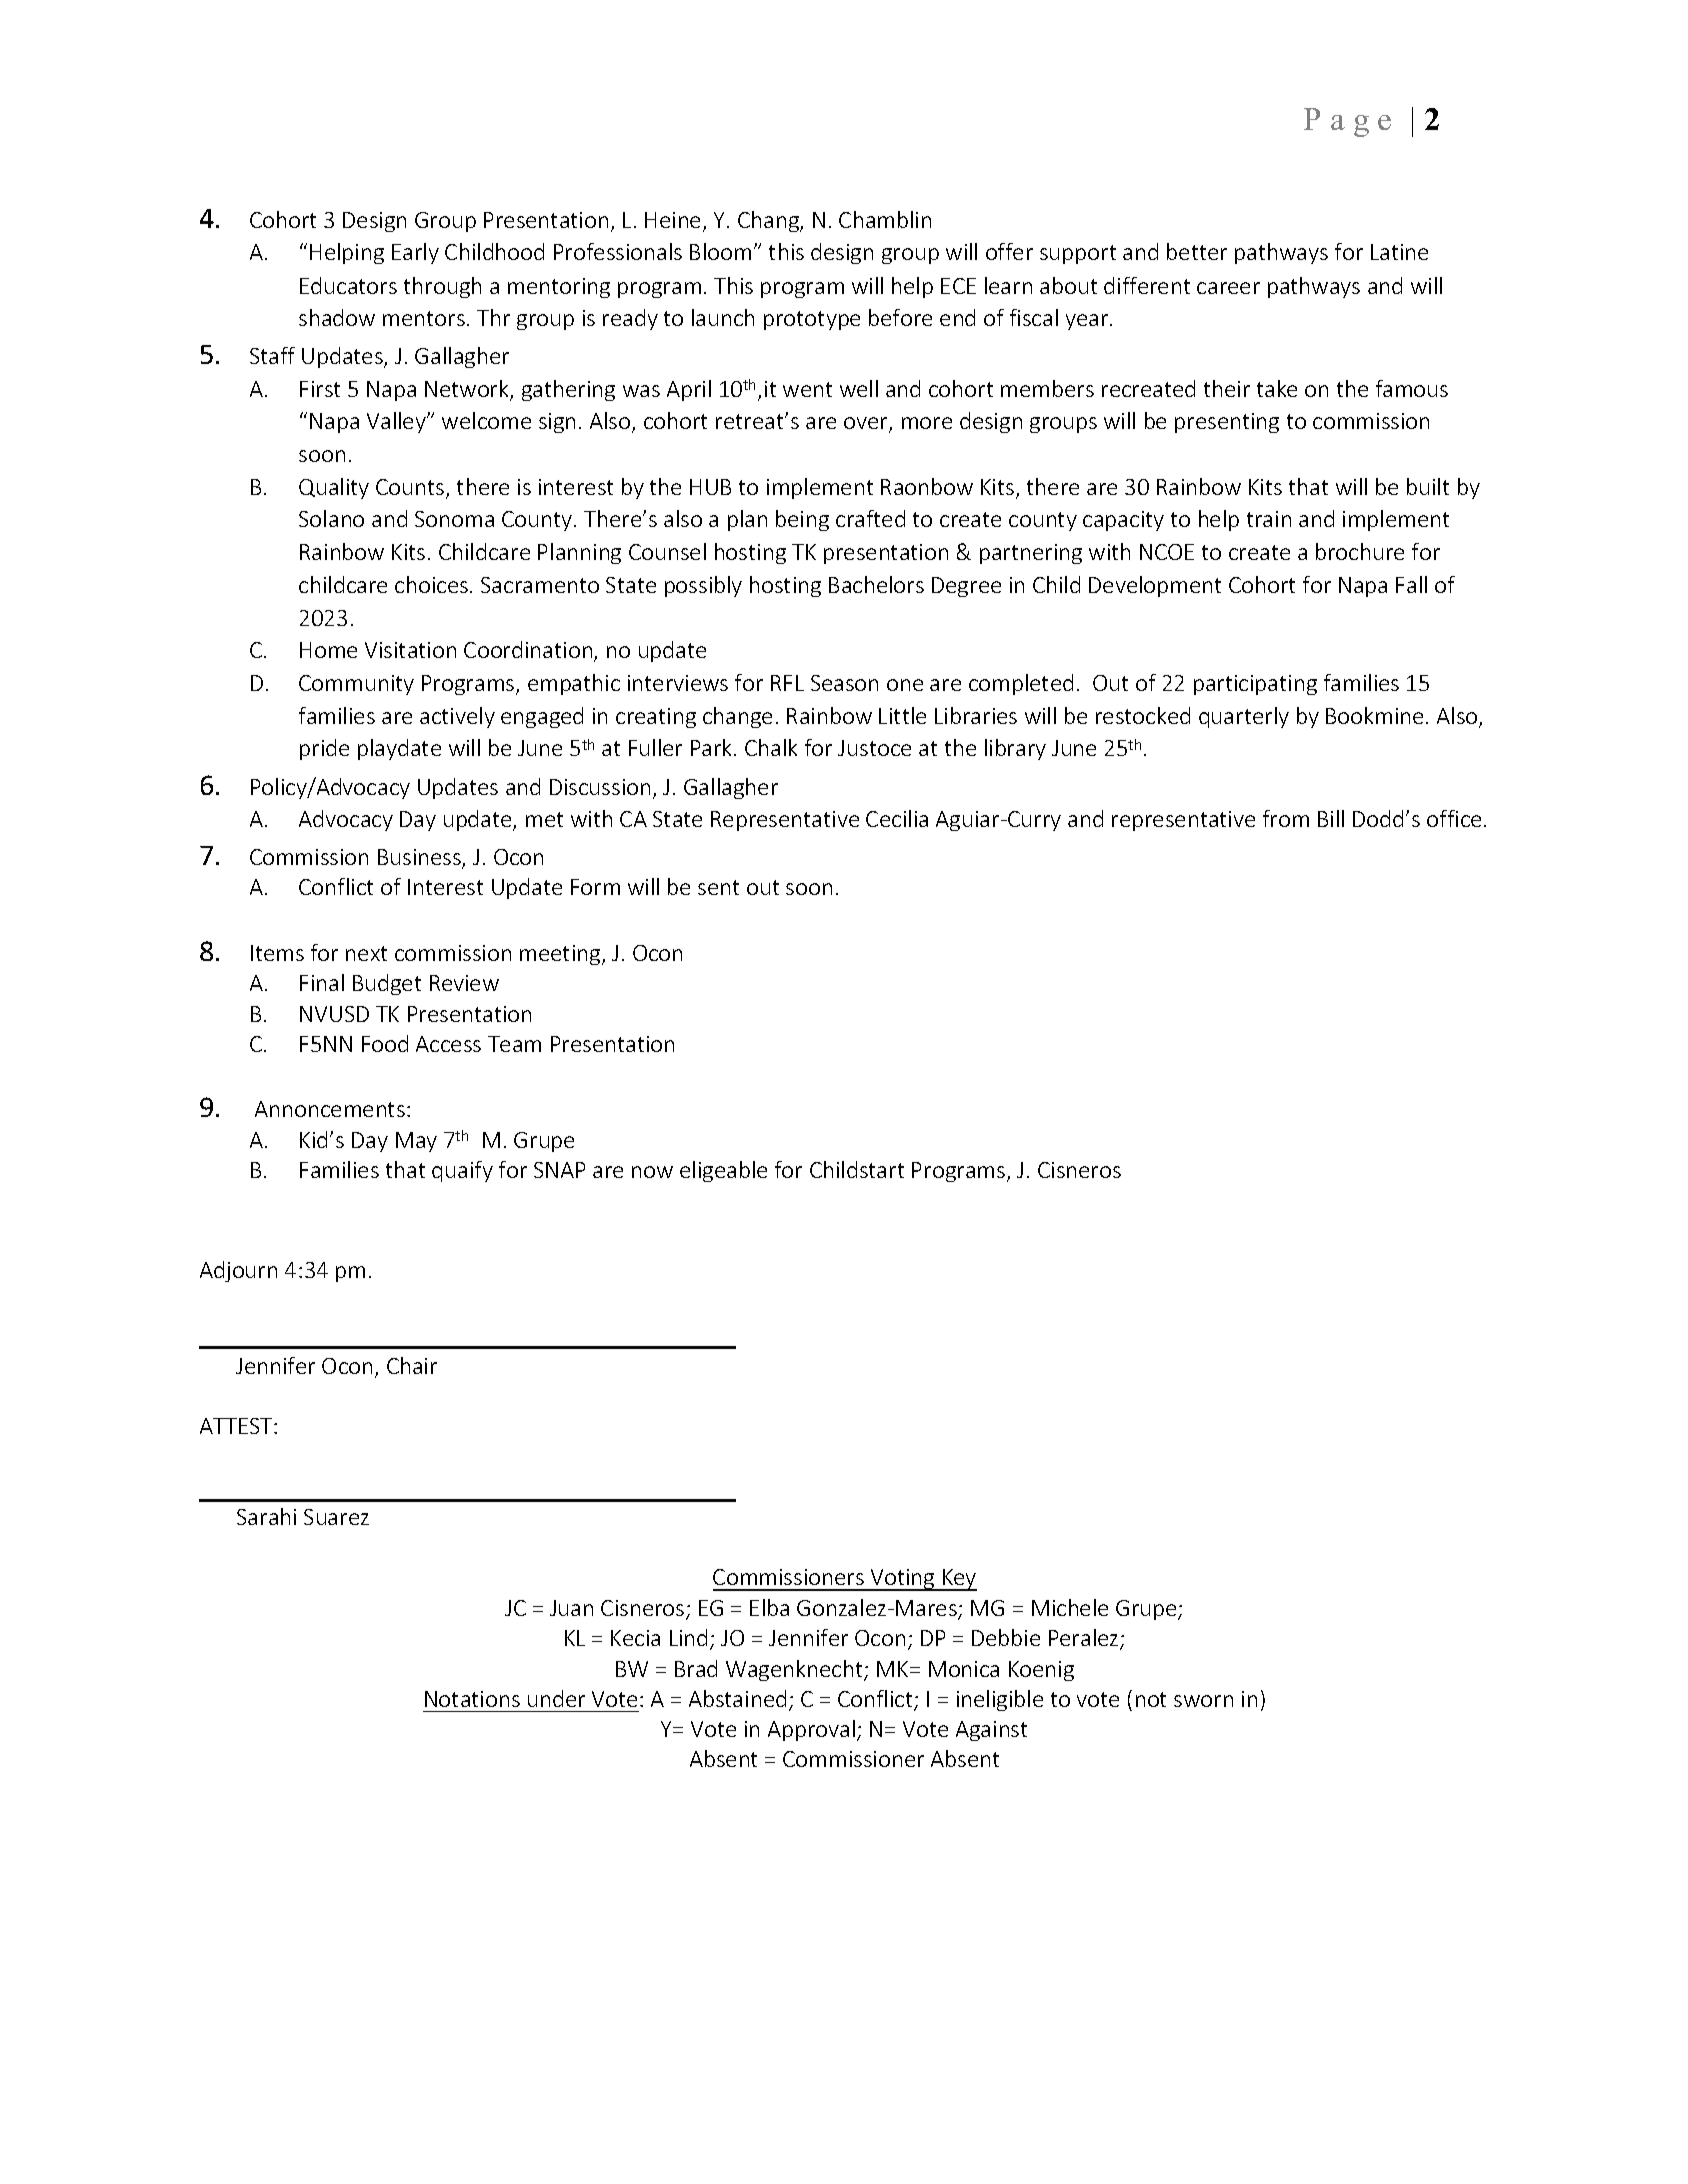 The width and height of the screenshot is (1688, 2184). What do you see at coordinates (720, 251) in the screenshot?
I see `Bloom` at bounding box center [720, 251].
